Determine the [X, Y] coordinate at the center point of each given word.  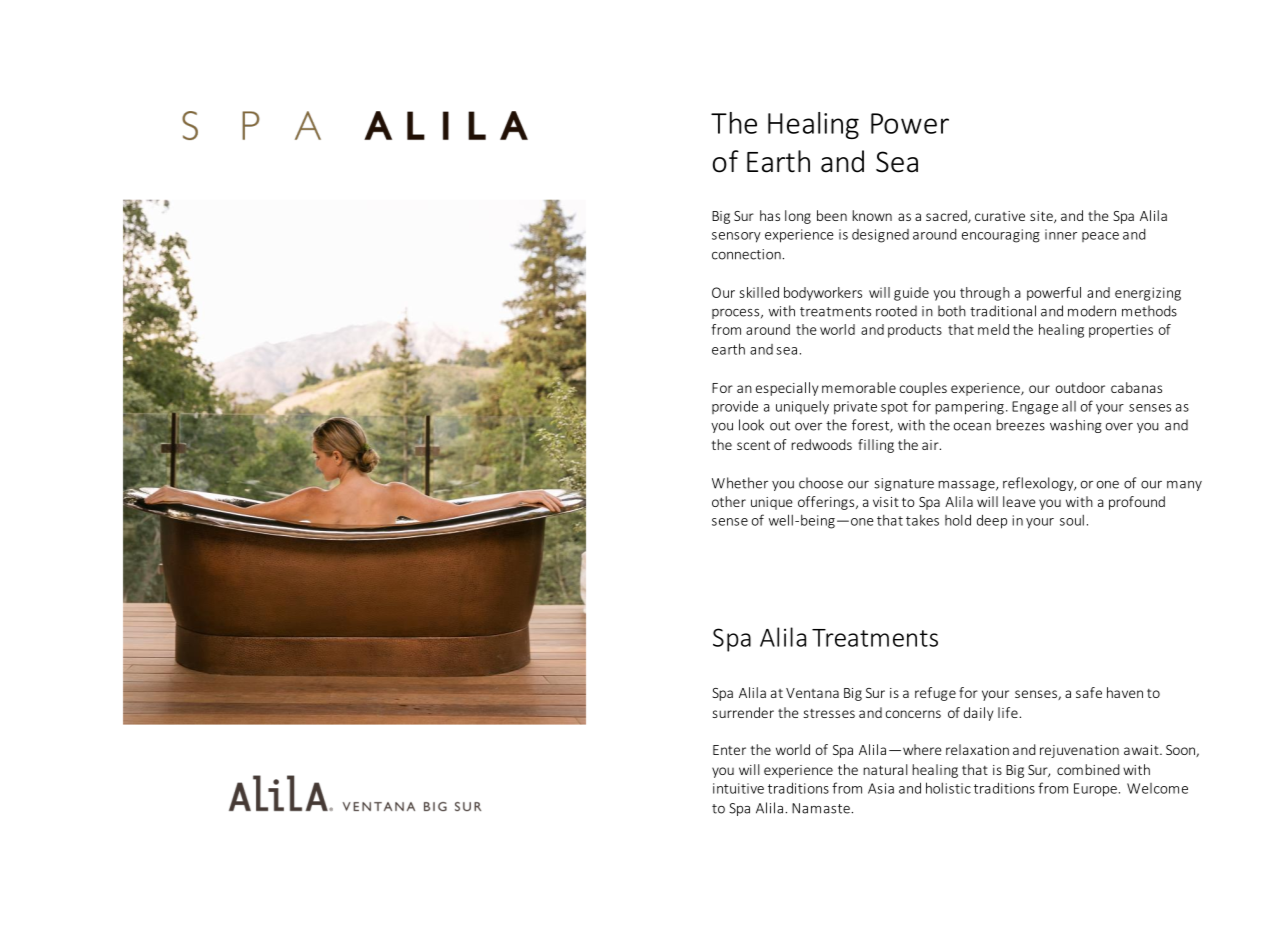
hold [958, 520]
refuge [935, 694]
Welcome [1157, 788]
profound [1137, 503]
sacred [947, 216]
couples [923, 389]
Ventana [812, 693]
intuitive [738, 788]
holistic [948, 788]
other [729, 501]
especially [787, 389]
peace [1100, 237]
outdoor [1080, 387]
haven [1125, 692]
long [798, 217]
